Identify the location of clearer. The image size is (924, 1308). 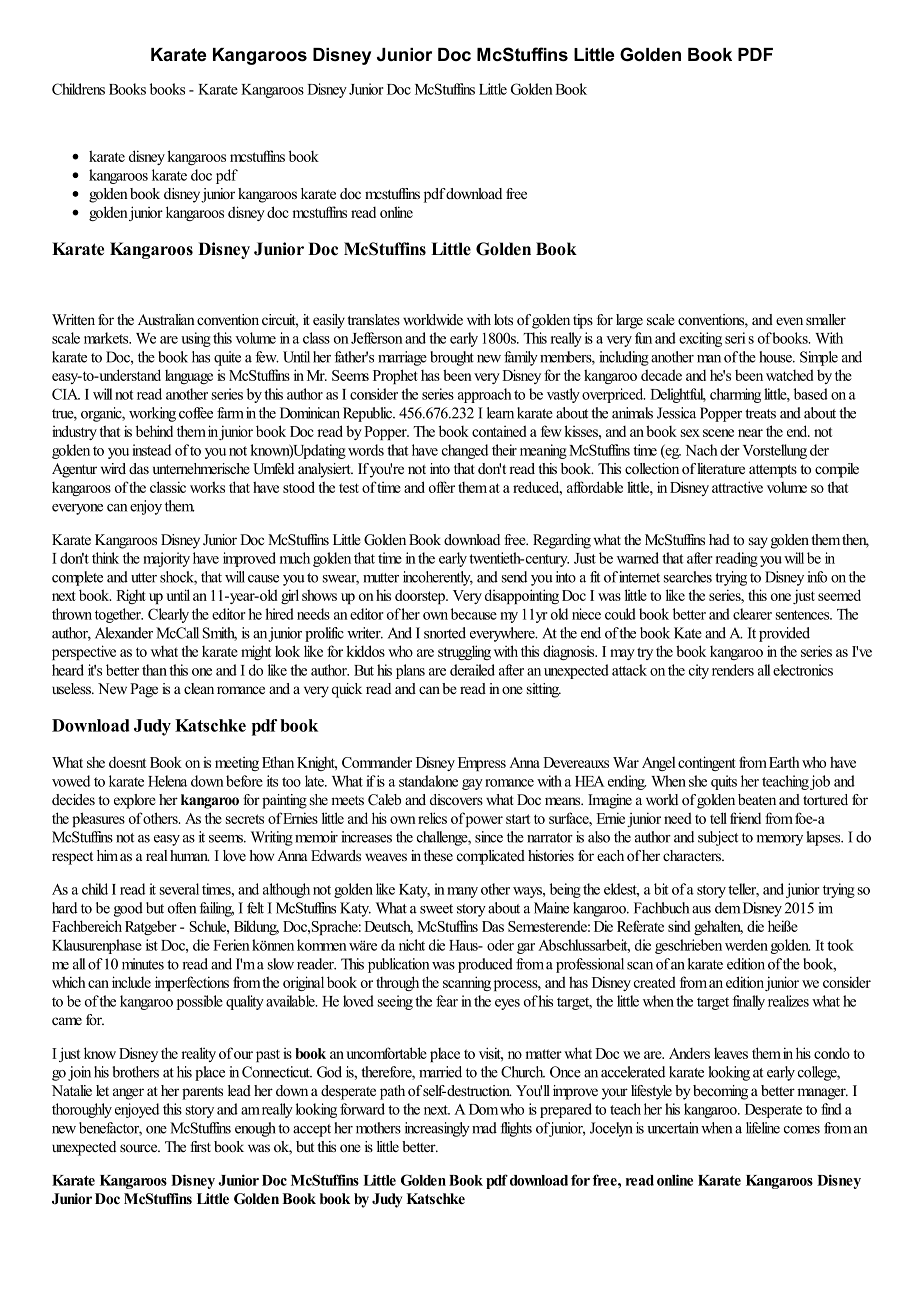
(752, 614).
